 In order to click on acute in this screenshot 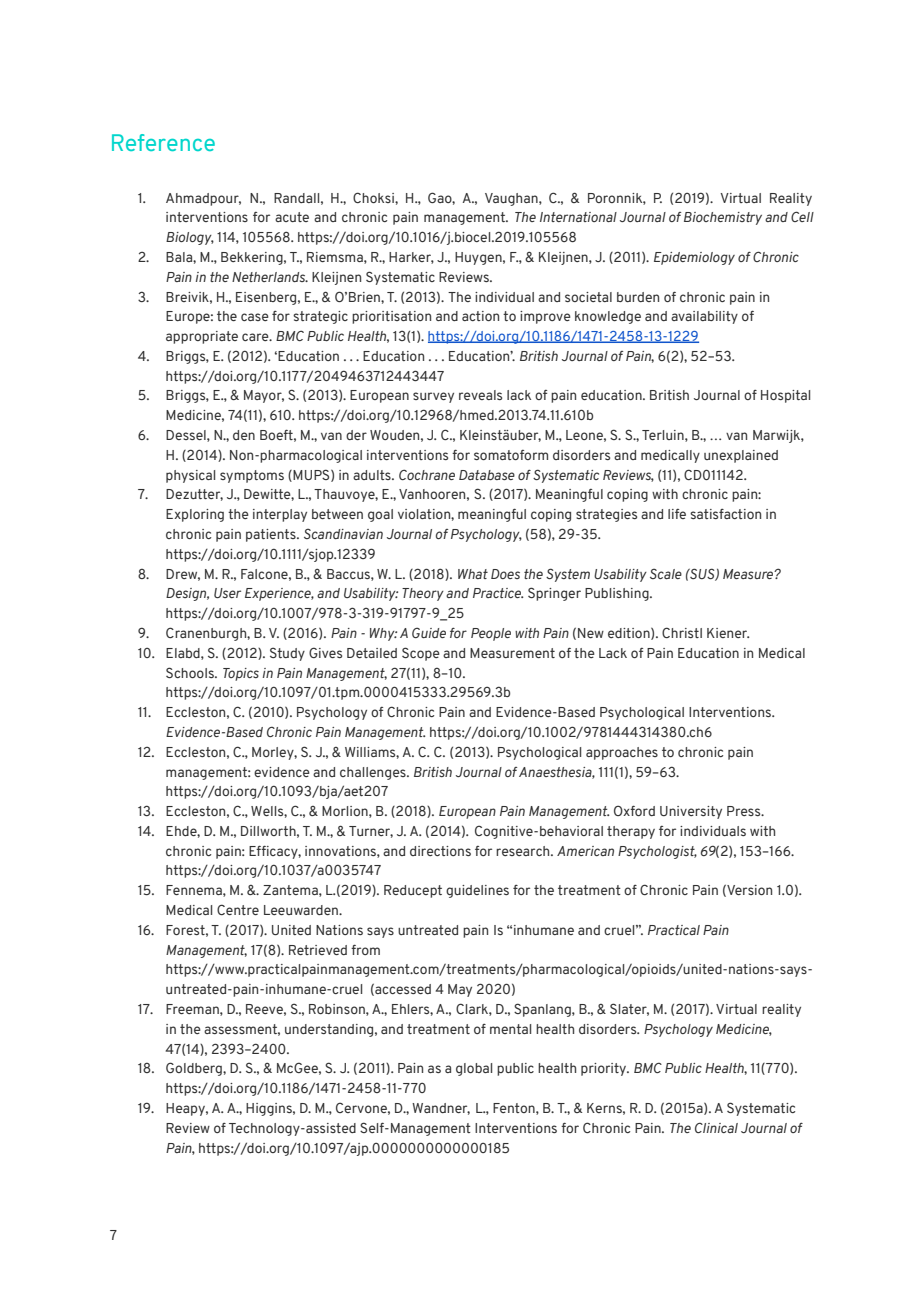, I will do `click(292, 217)`.
